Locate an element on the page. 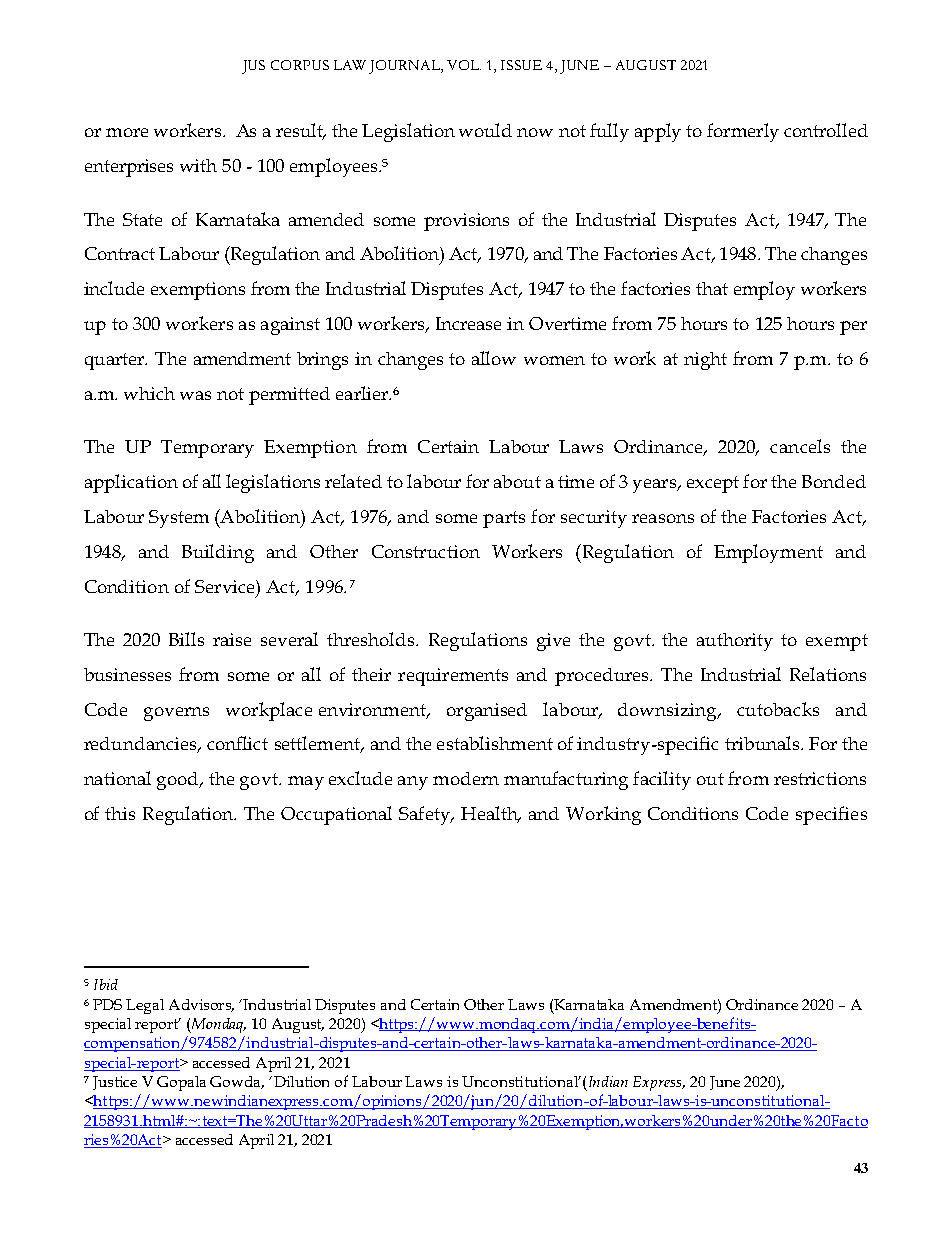  was is located at coordinates (195, 395).
